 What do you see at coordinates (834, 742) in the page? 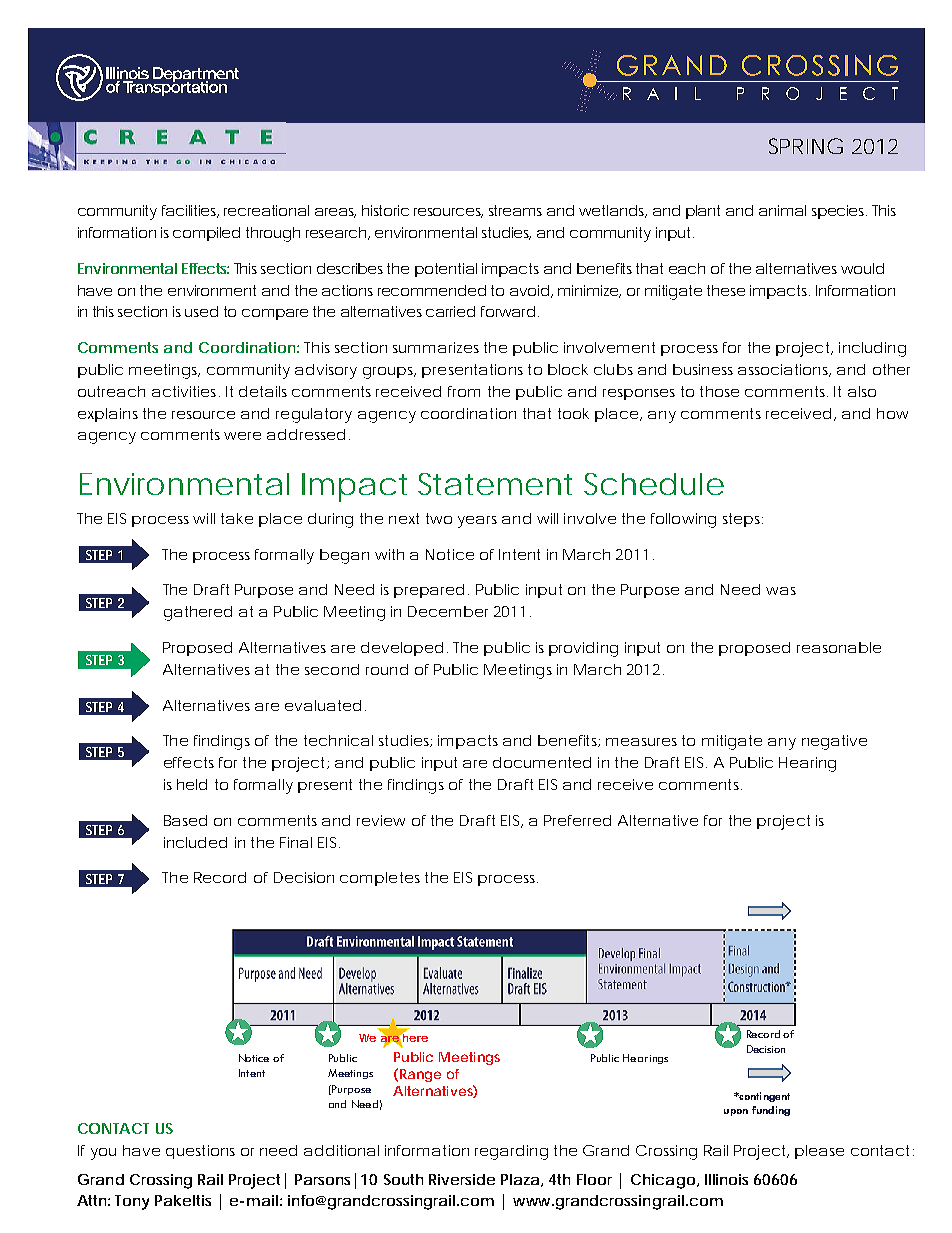
I see `negative` at bounding box center [834, 742].
